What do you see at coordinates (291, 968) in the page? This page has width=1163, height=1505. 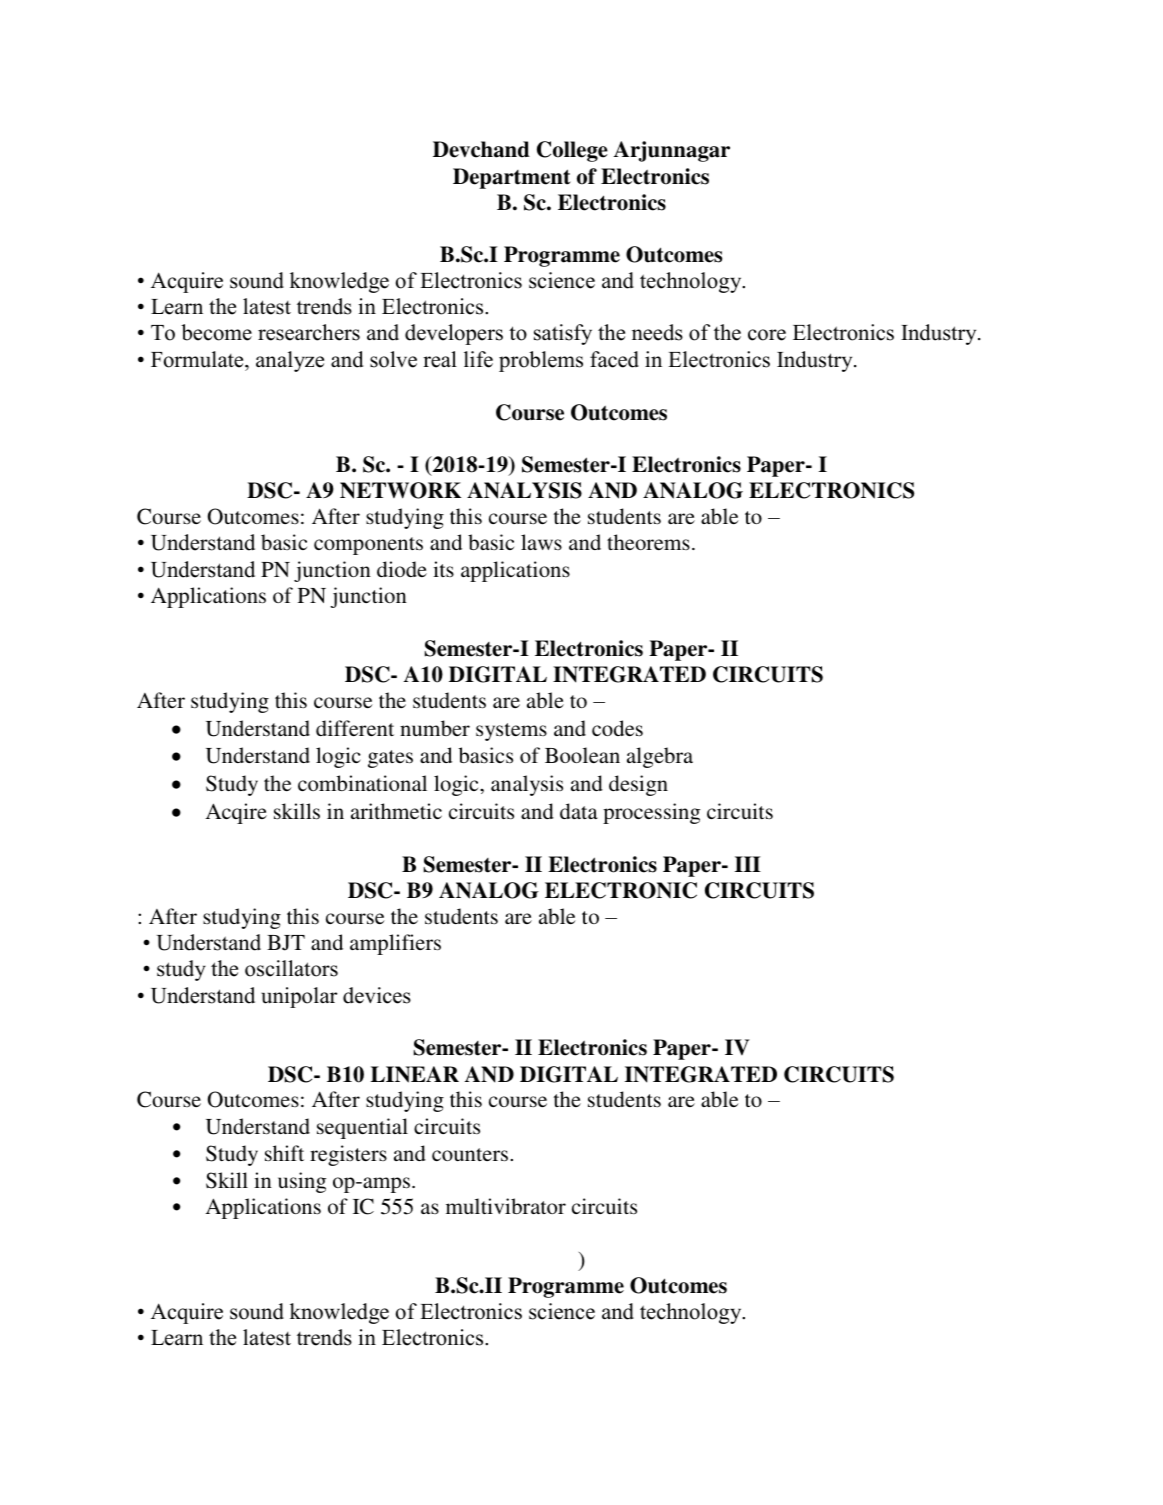 I see `oscillators` at bounding box center [291, 968].
